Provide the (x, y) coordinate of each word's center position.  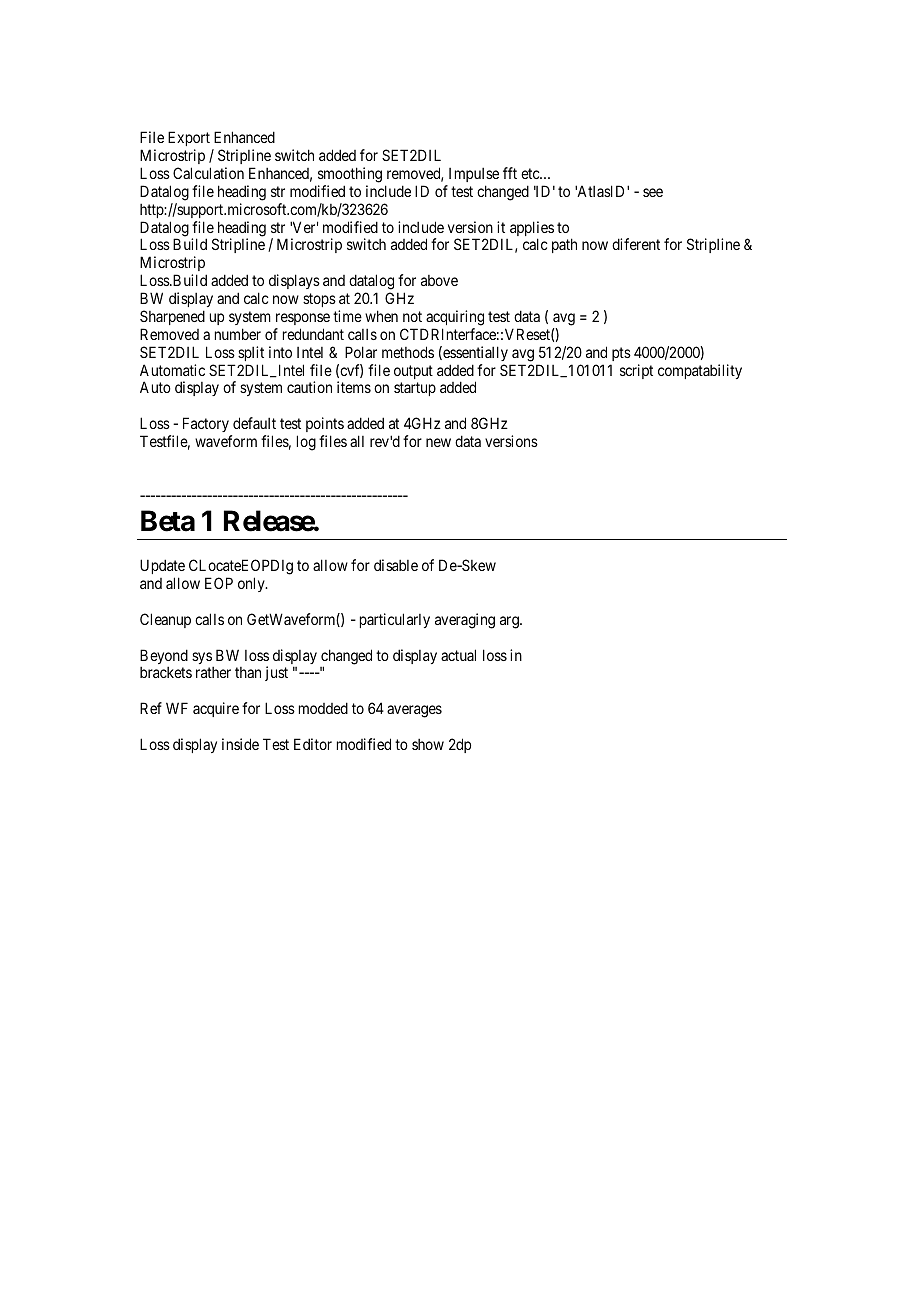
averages (414, 711)
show (428, 744)
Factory (206, 424)
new (438, 442)
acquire (216, 709)
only (252, 584)
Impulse (474, 175)
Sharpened (172, 317)
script (636, 371)
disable (396, 565)
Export (189, 140)
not (412, 316)
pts (621, 354)
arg (510, 622)
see (653, 192)
